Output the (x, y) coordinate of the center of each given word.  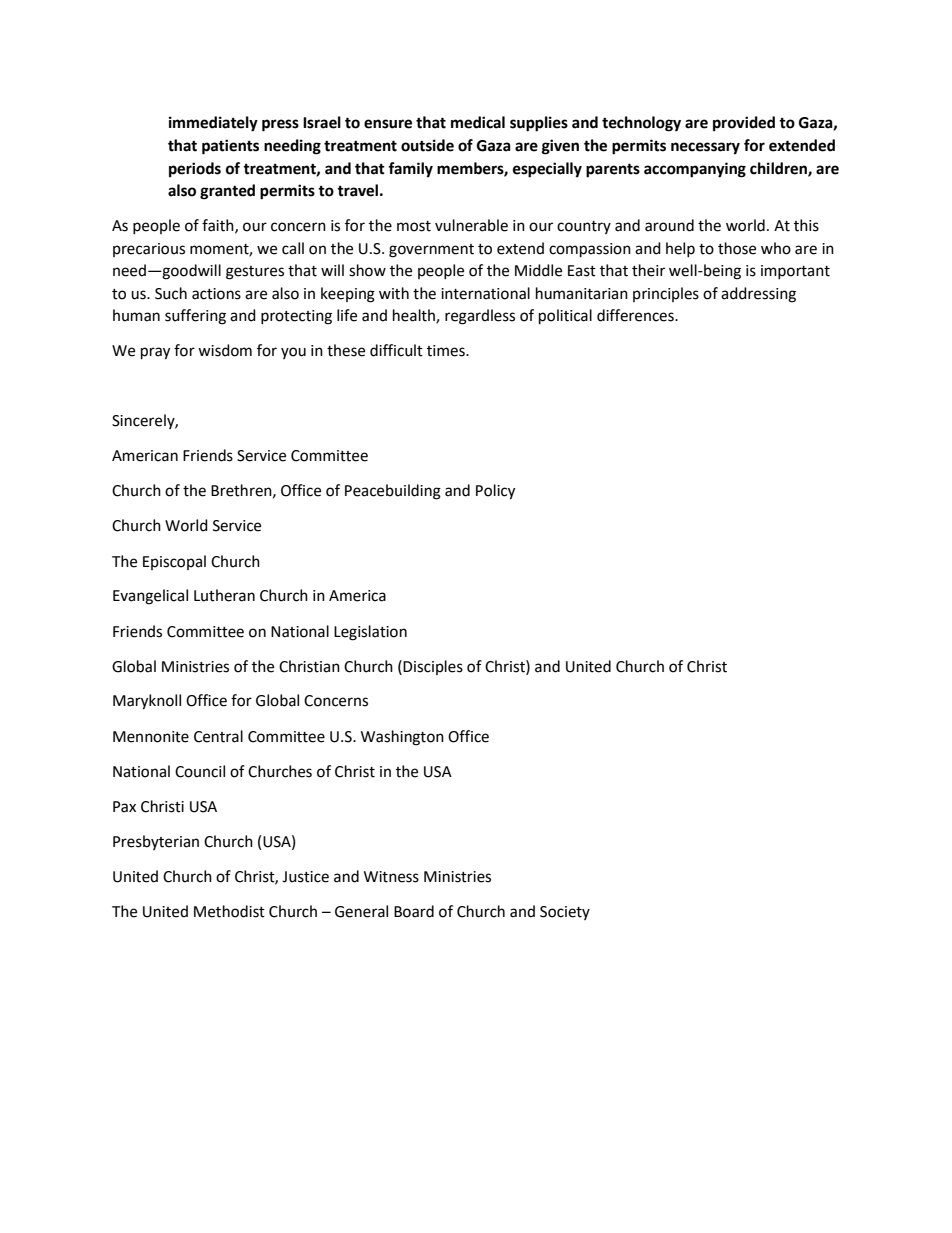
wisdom (225, 350)
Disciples (433, 667)
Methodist (229, 911)
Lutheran (224, 595)
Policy (495, 492)
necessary (705, 148)
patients (230, 147)
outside (427, 145)
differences (636, 315)
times (447, 351)
